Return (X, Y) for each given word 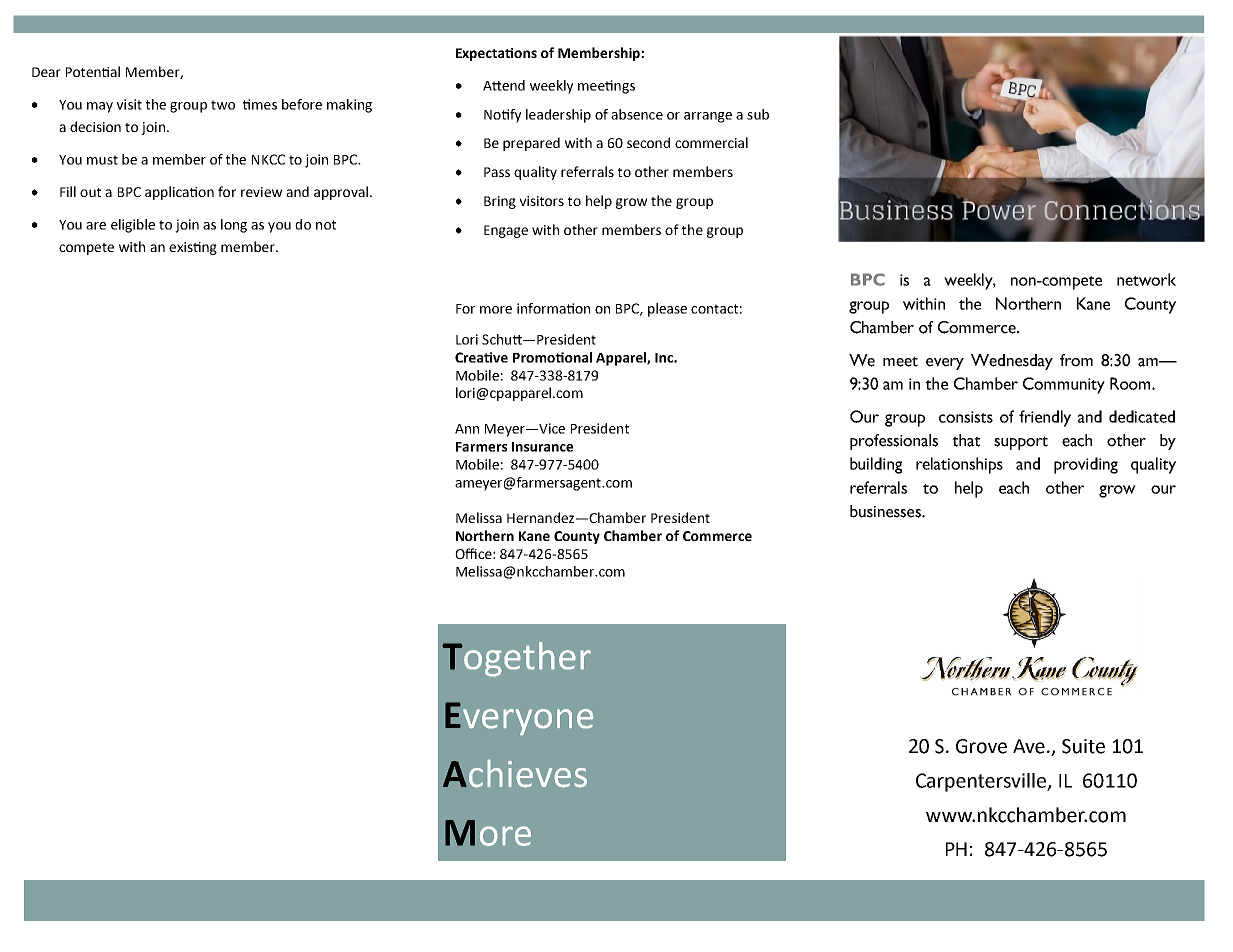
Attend (504, 85)
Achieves (515, 773)
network (1146, 279)
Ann (467, 429)
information (553, 308)
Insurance (542, 447)
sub (758, 114)
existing (193, 248)
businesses (886, 511)
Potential (93, 71)
